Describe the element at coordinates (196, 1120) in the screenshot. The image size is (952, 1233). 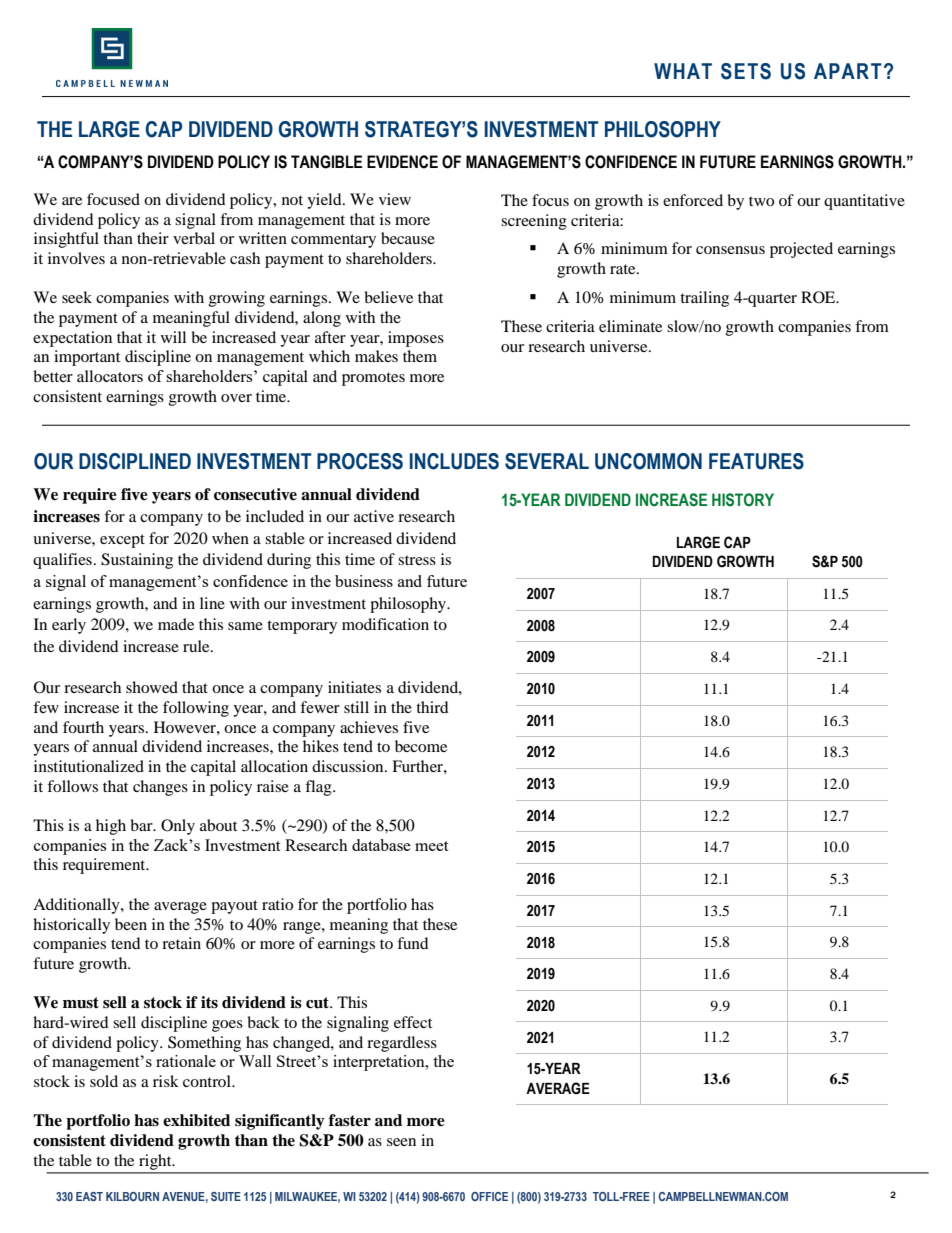
I see `exhibited` at that location.
